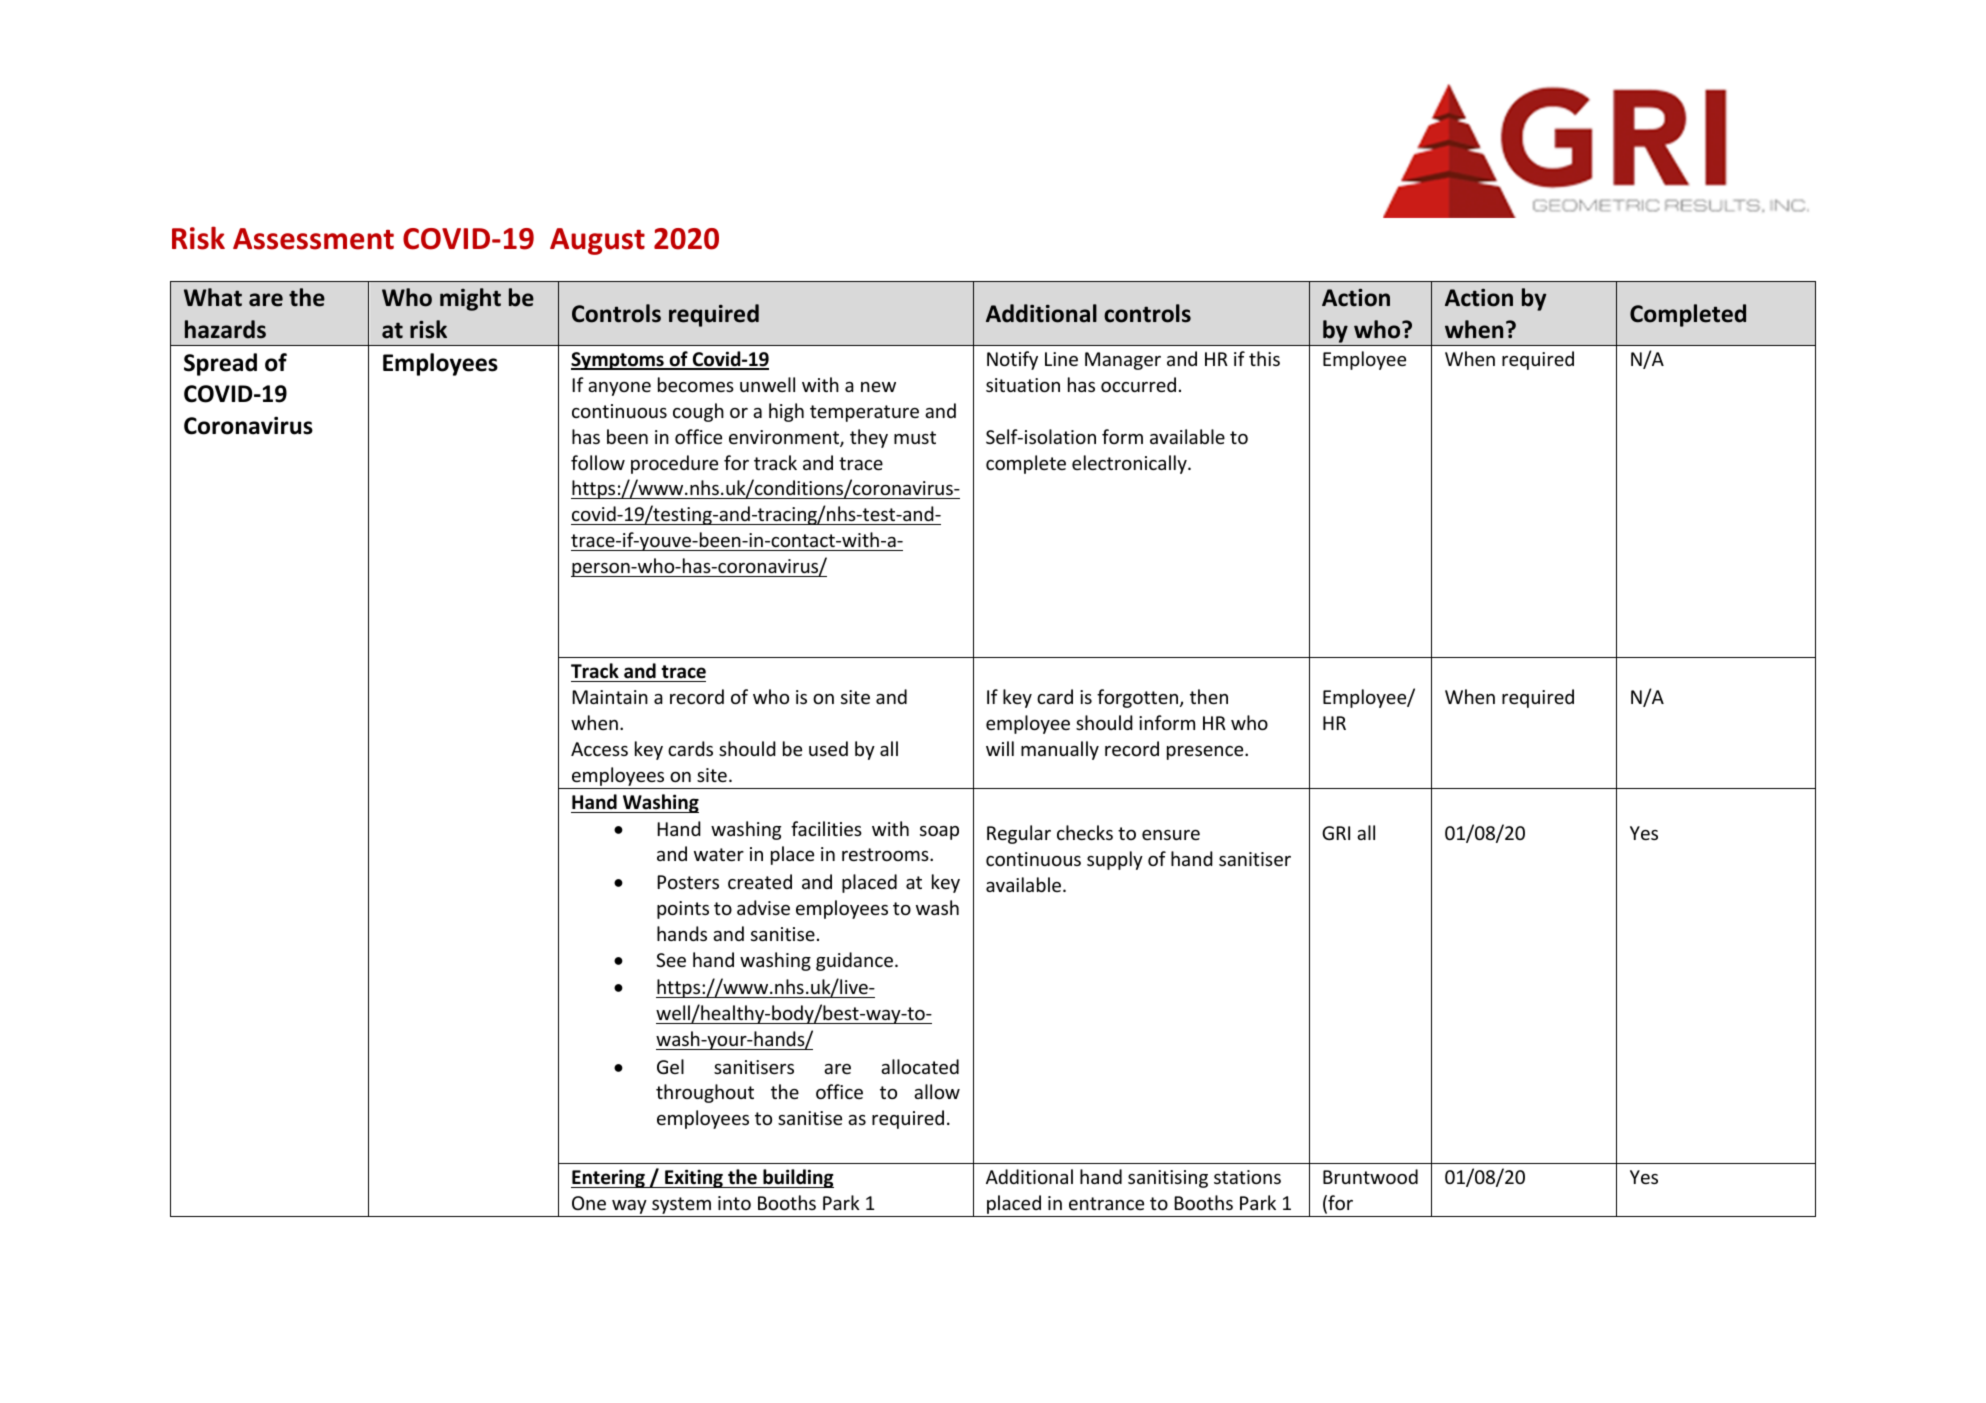 The image size is (1986, 1403). I want to click on this, so click(1264, 358).
